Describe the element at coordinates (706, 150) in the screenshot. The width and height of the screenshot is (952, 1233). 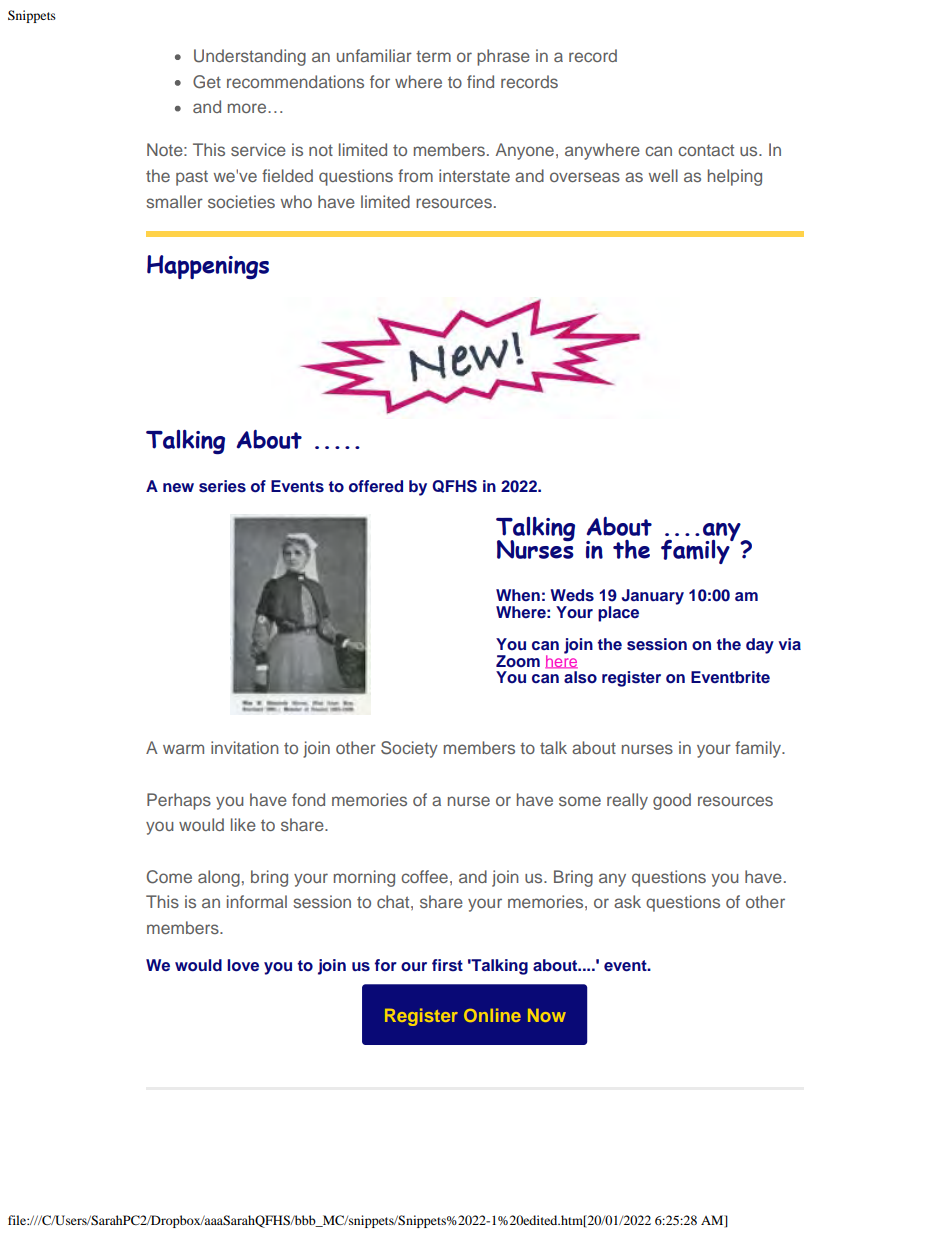
I see `contact` at that location.
